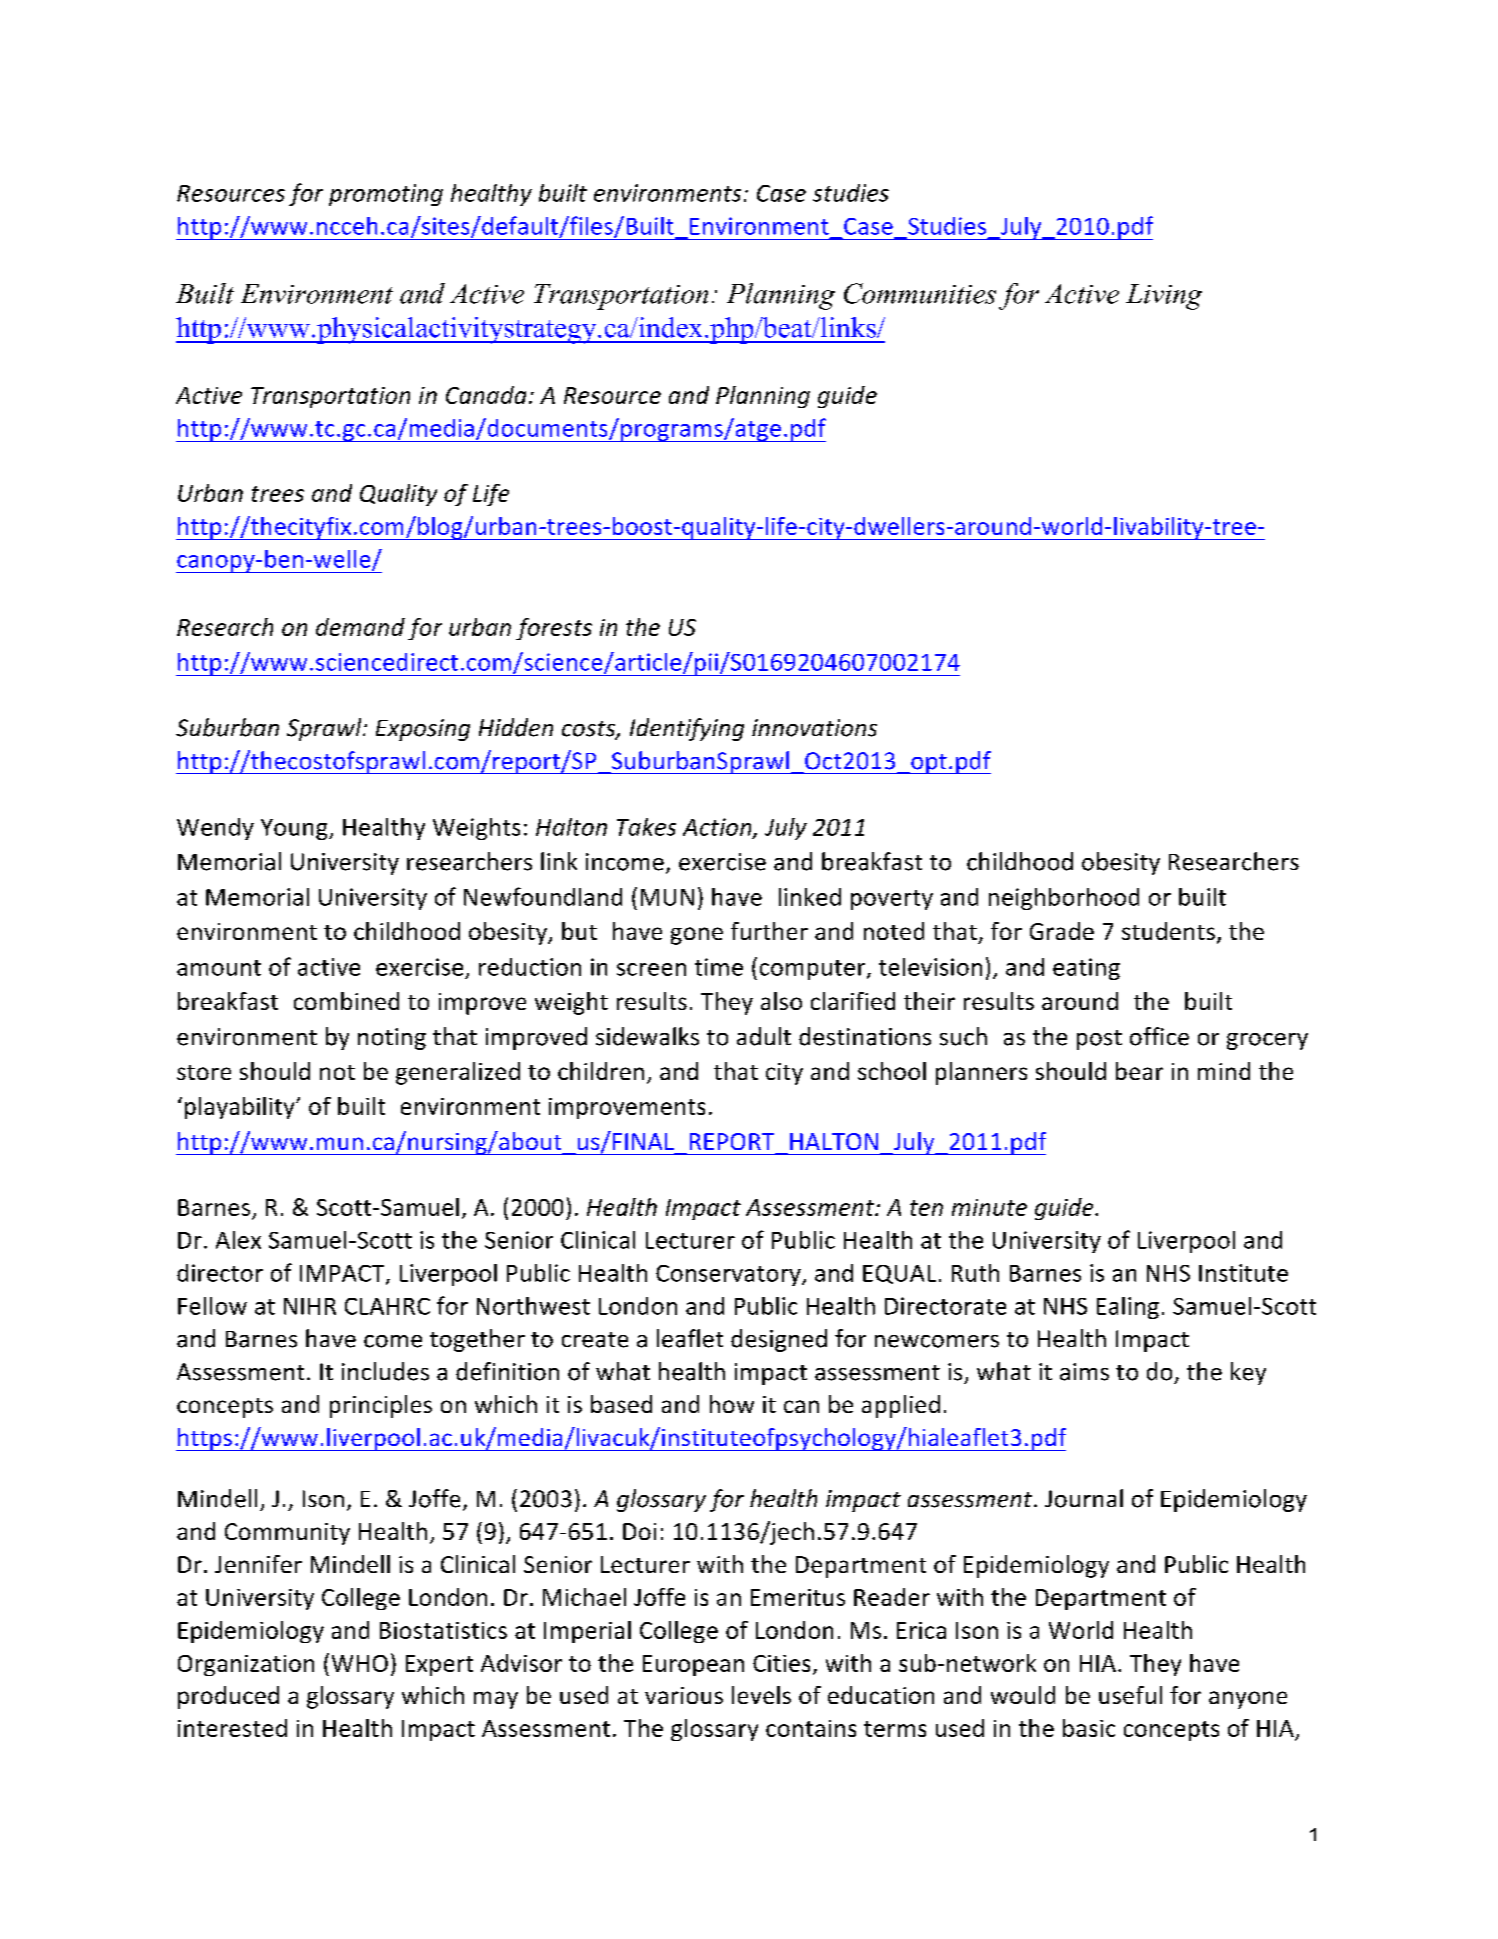  What do you see at coordinates (346, 1001) in the document?
I see `combined` at bounding box center [346, 1001].
